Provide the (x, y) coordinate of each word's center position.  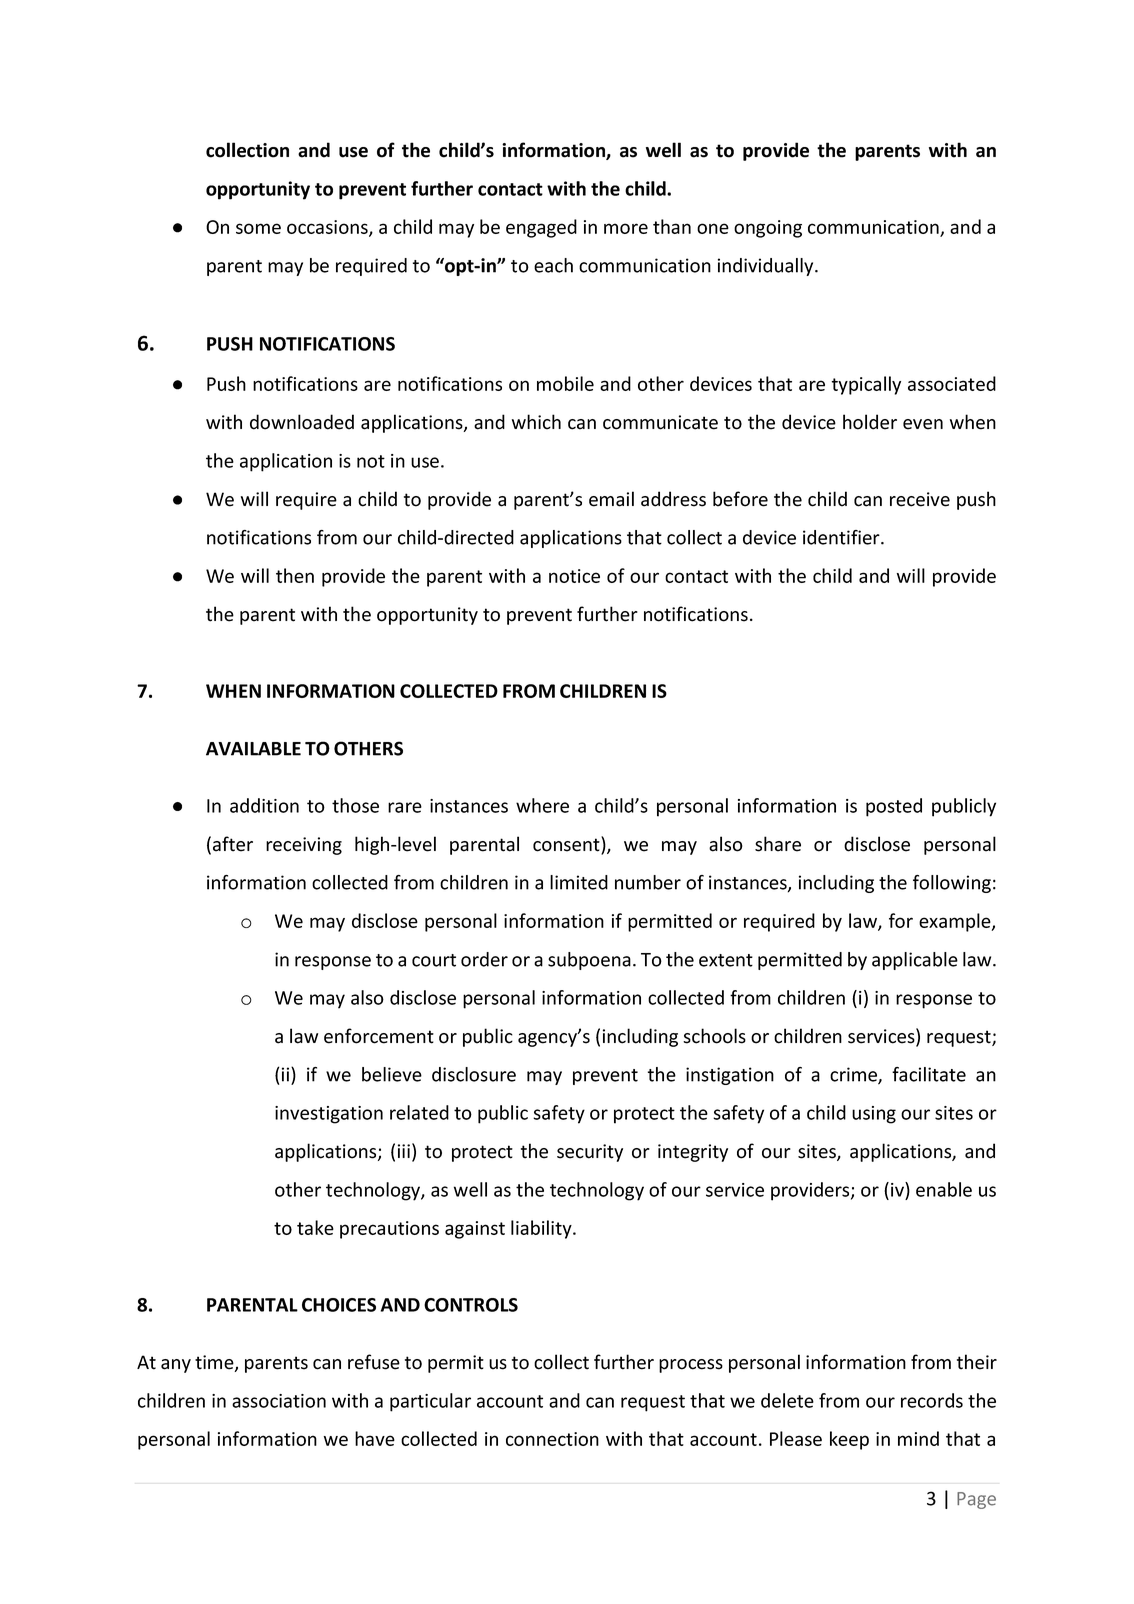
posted (894, 807)
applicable (915, 961)
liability (542, 1229)
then (295, 575)
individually (767, 267)
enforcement (379, 1036)
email (611, 499)
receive (920, 499)
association (279, 1401)
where (542, 805)
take (315, 1227)
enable (944, 1189)
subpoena (589, 961)
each (553, 265)
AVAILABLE (253, 749)
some (258, 228)
